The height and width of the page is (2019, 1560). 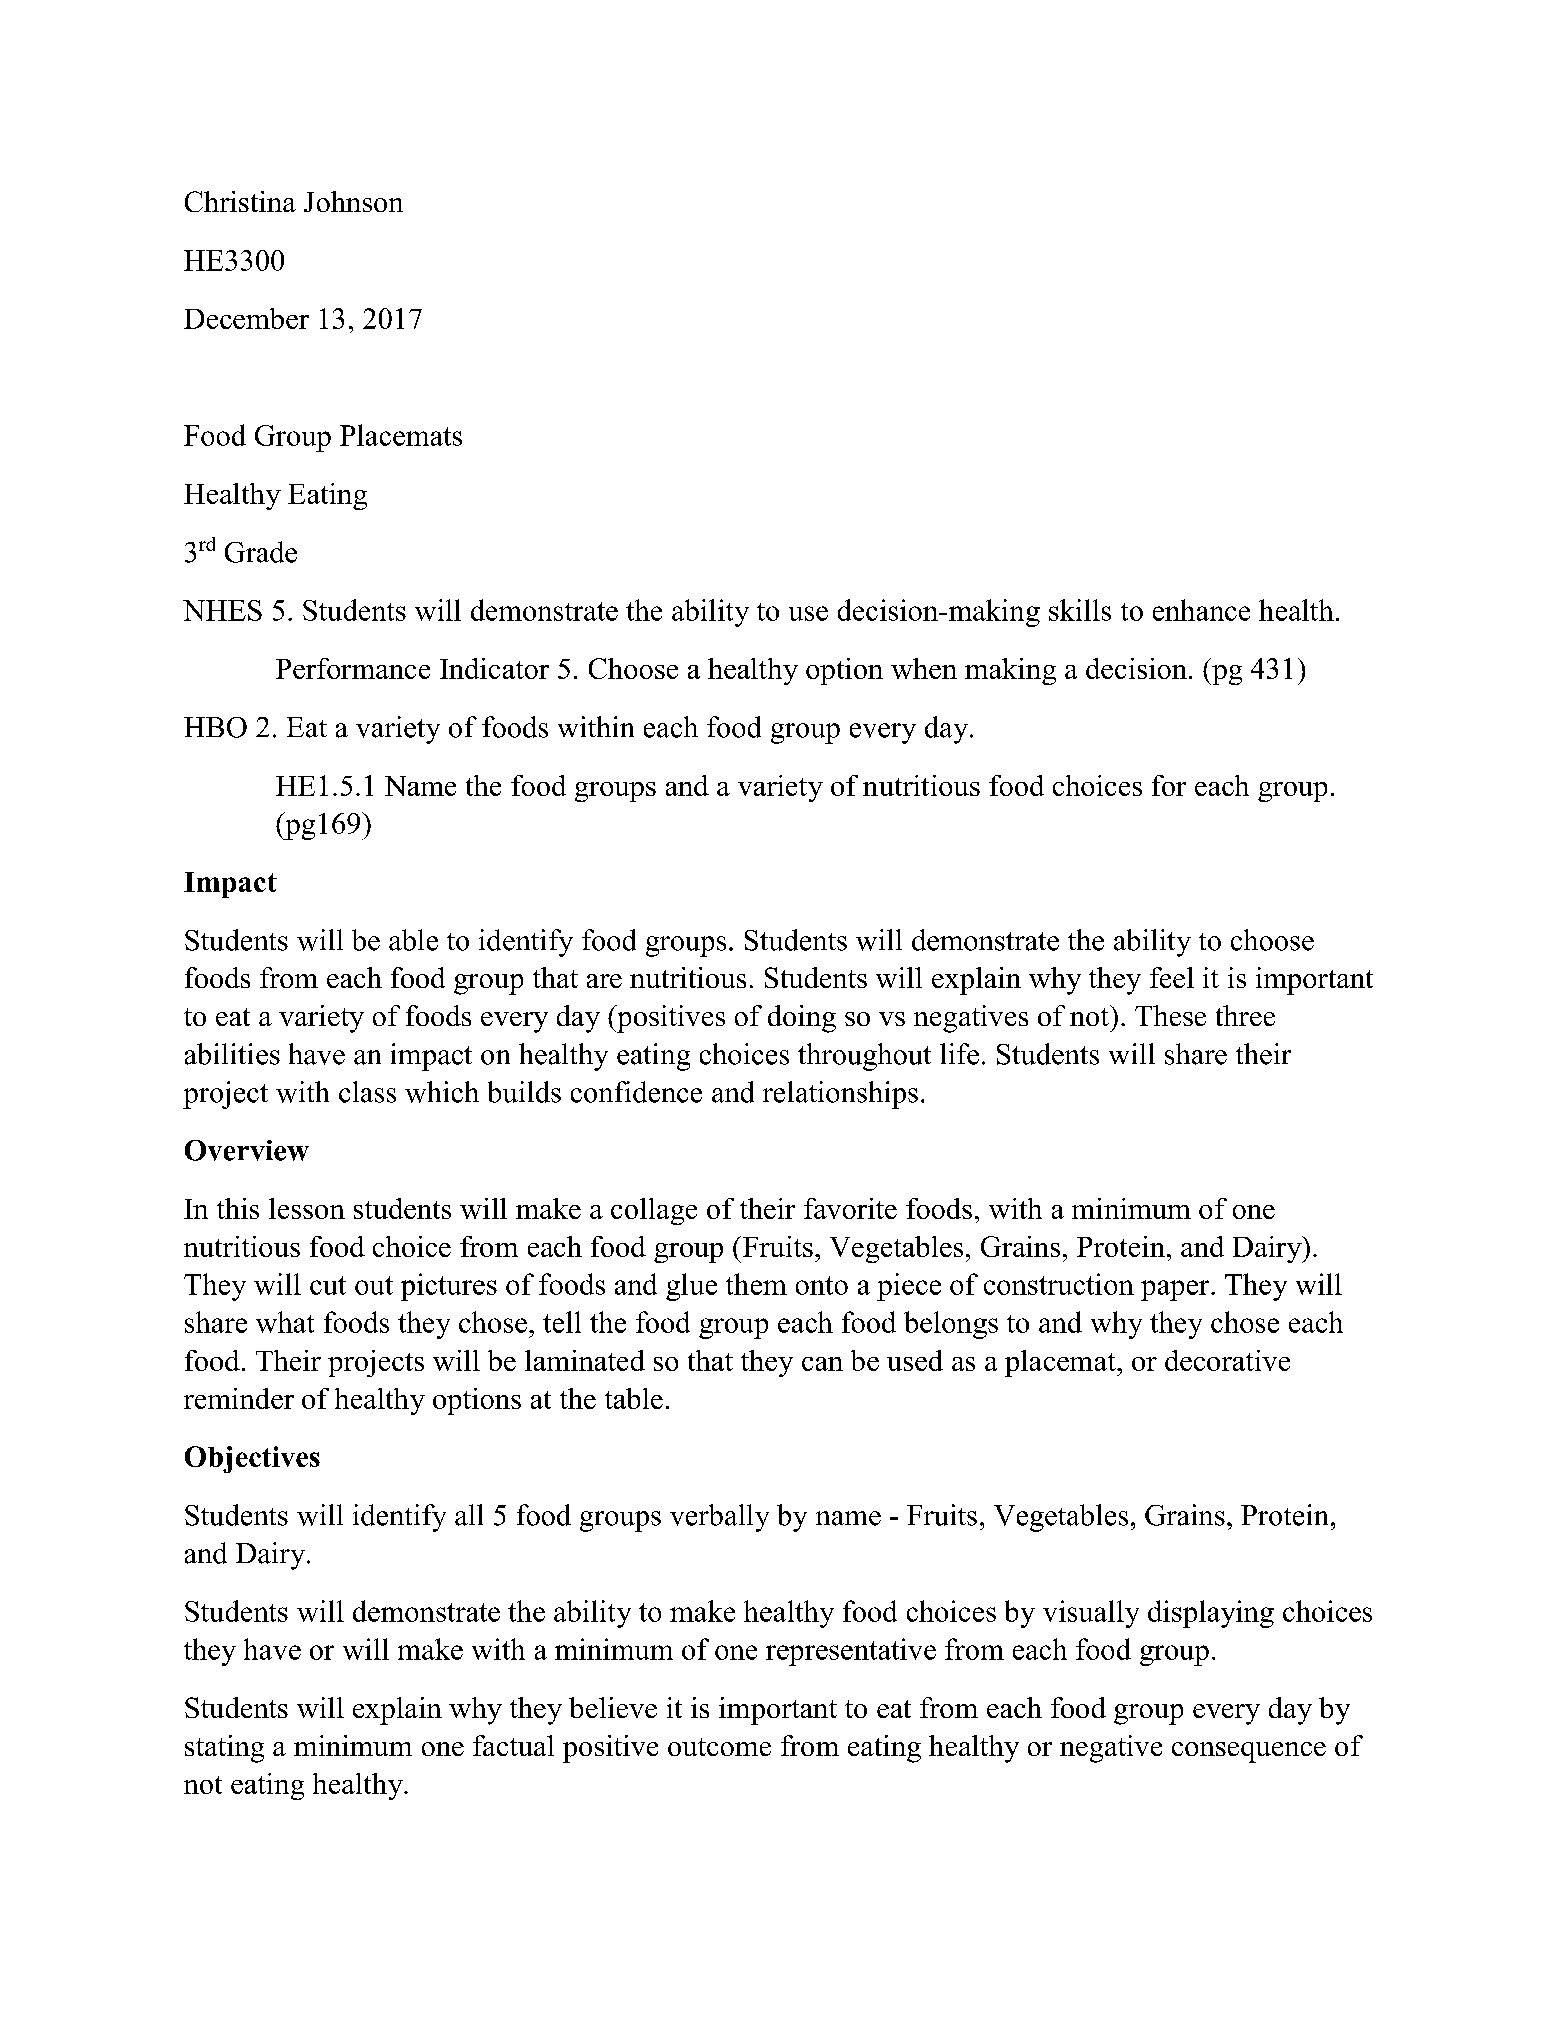 I want to click on skills, so click(x=1080, y=610).
